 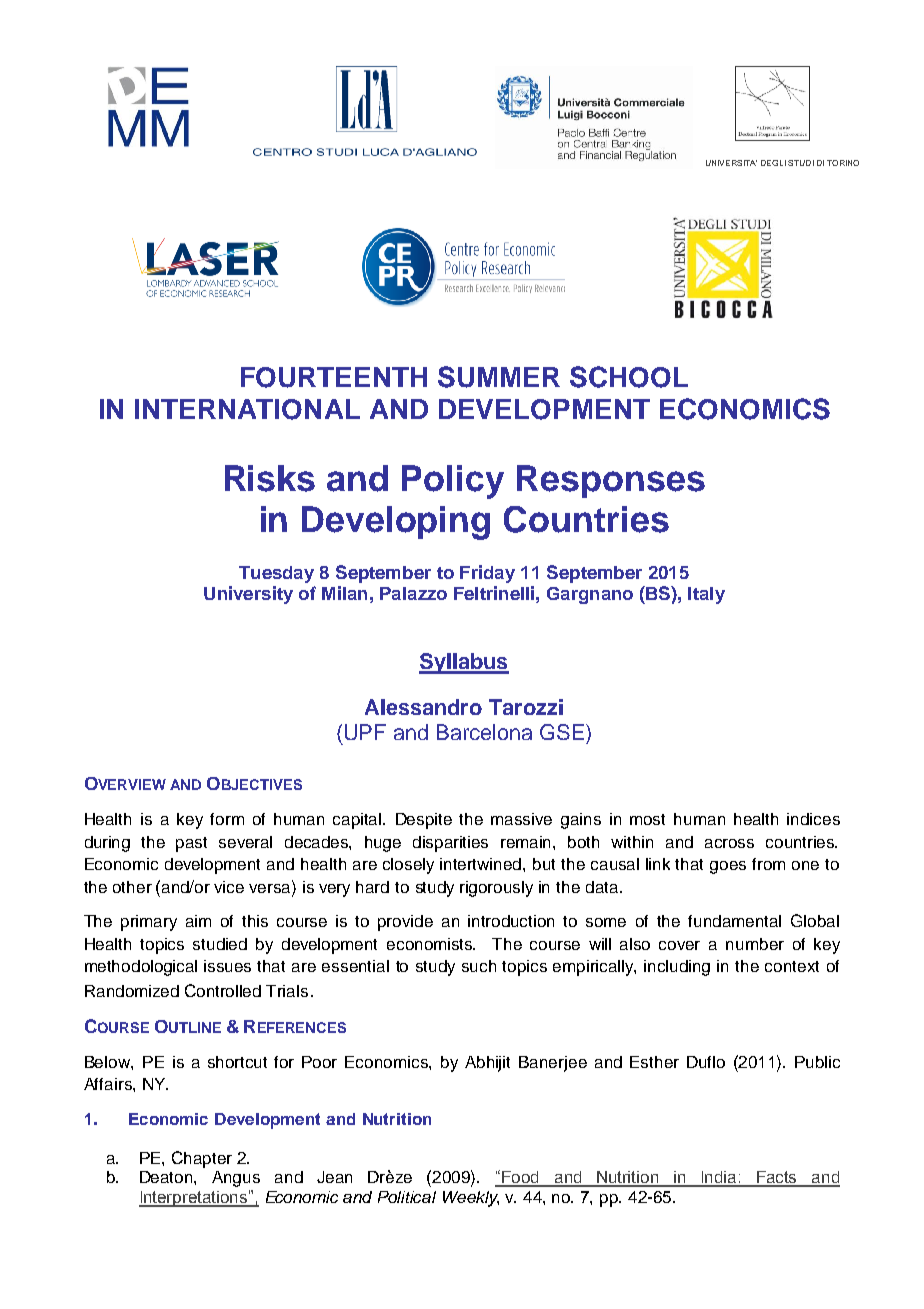 I want to click on DEGLI, so click(x=773, y=163).
